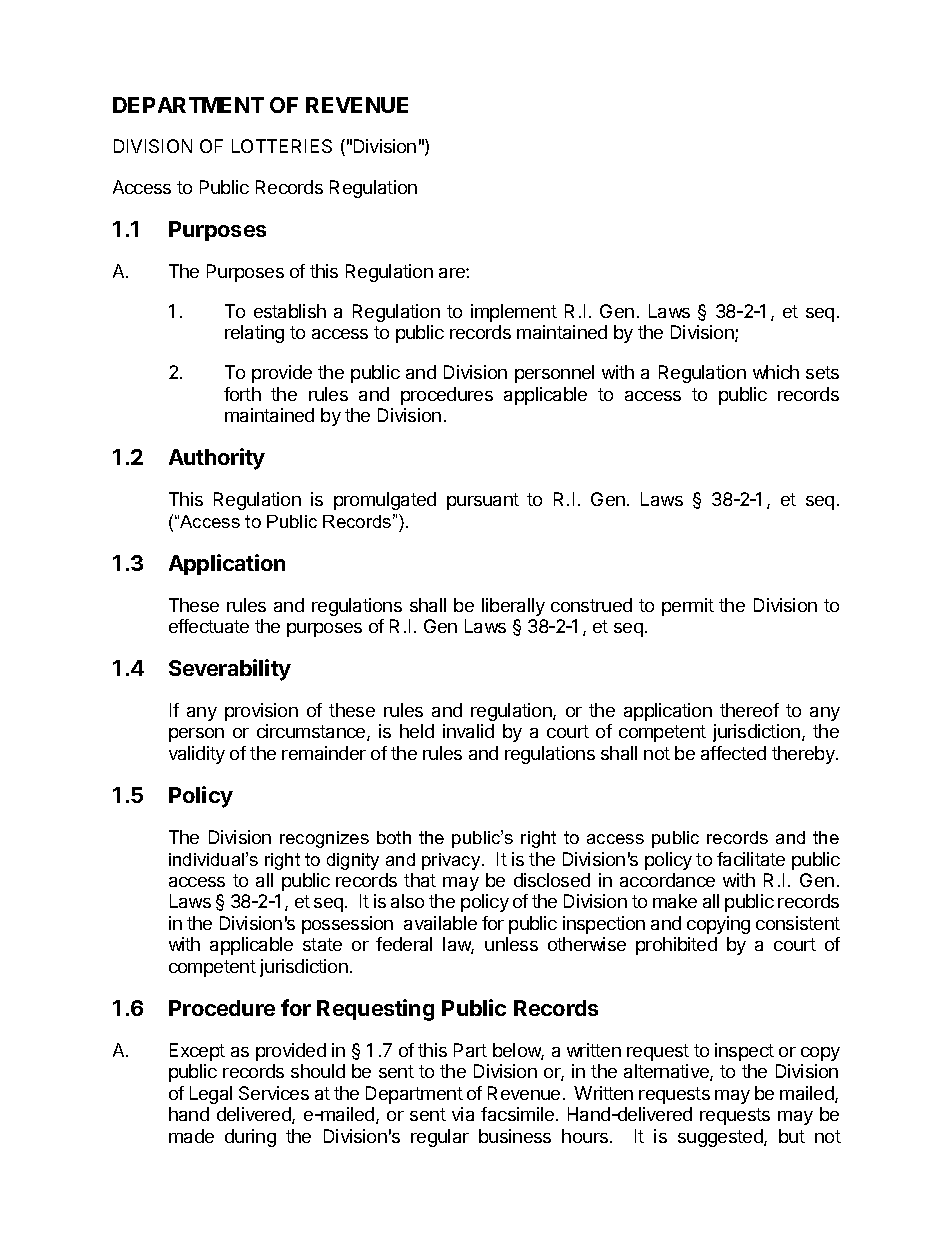 The height and width of the image is (1233, 952). What do you see at coordinates (483, 501) in the image?
I see `pursuant` at bounding box center [483, 501].
